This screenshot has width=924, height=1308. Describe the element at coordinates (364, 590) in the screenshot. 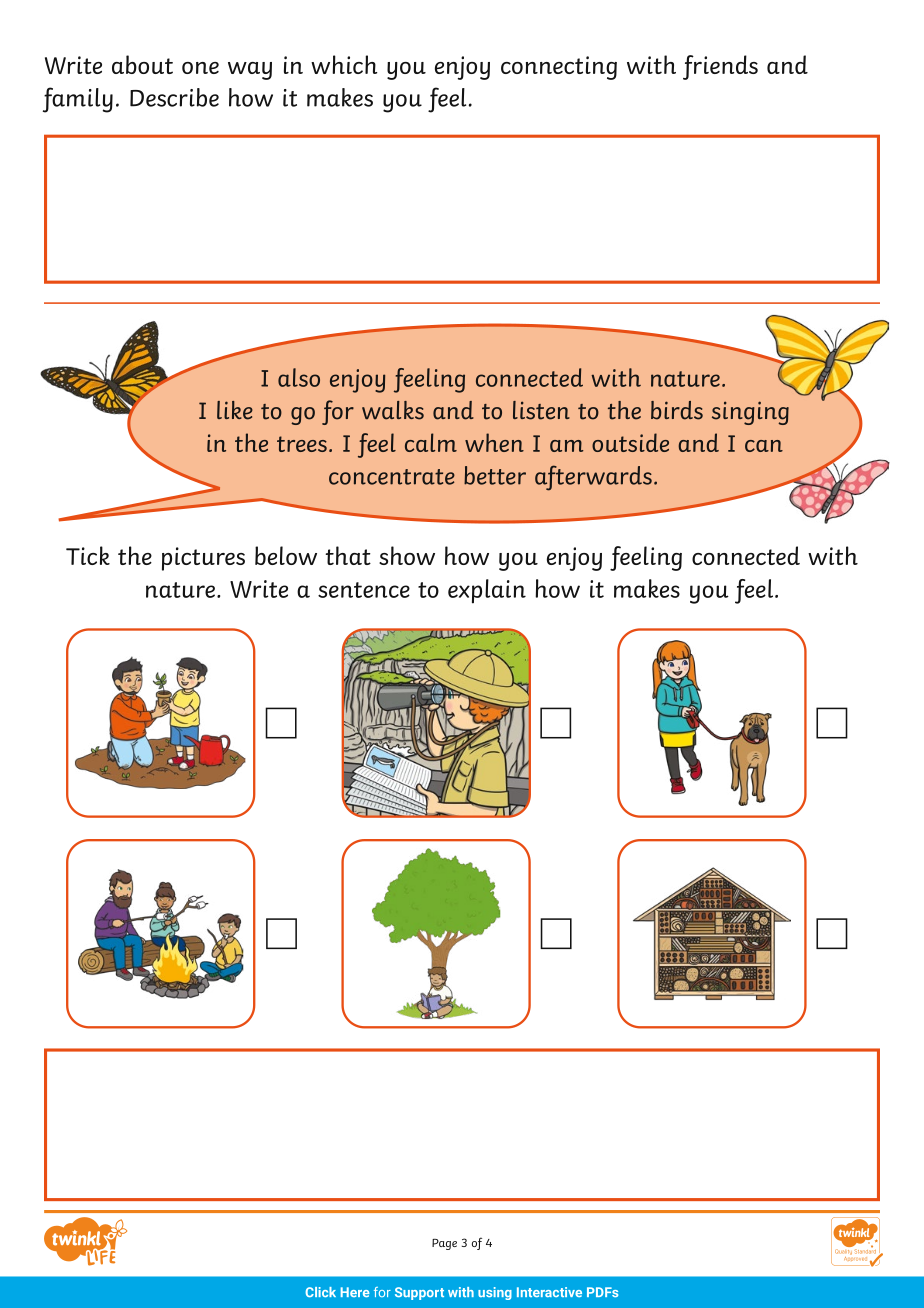

I see `sentence` at that location.
